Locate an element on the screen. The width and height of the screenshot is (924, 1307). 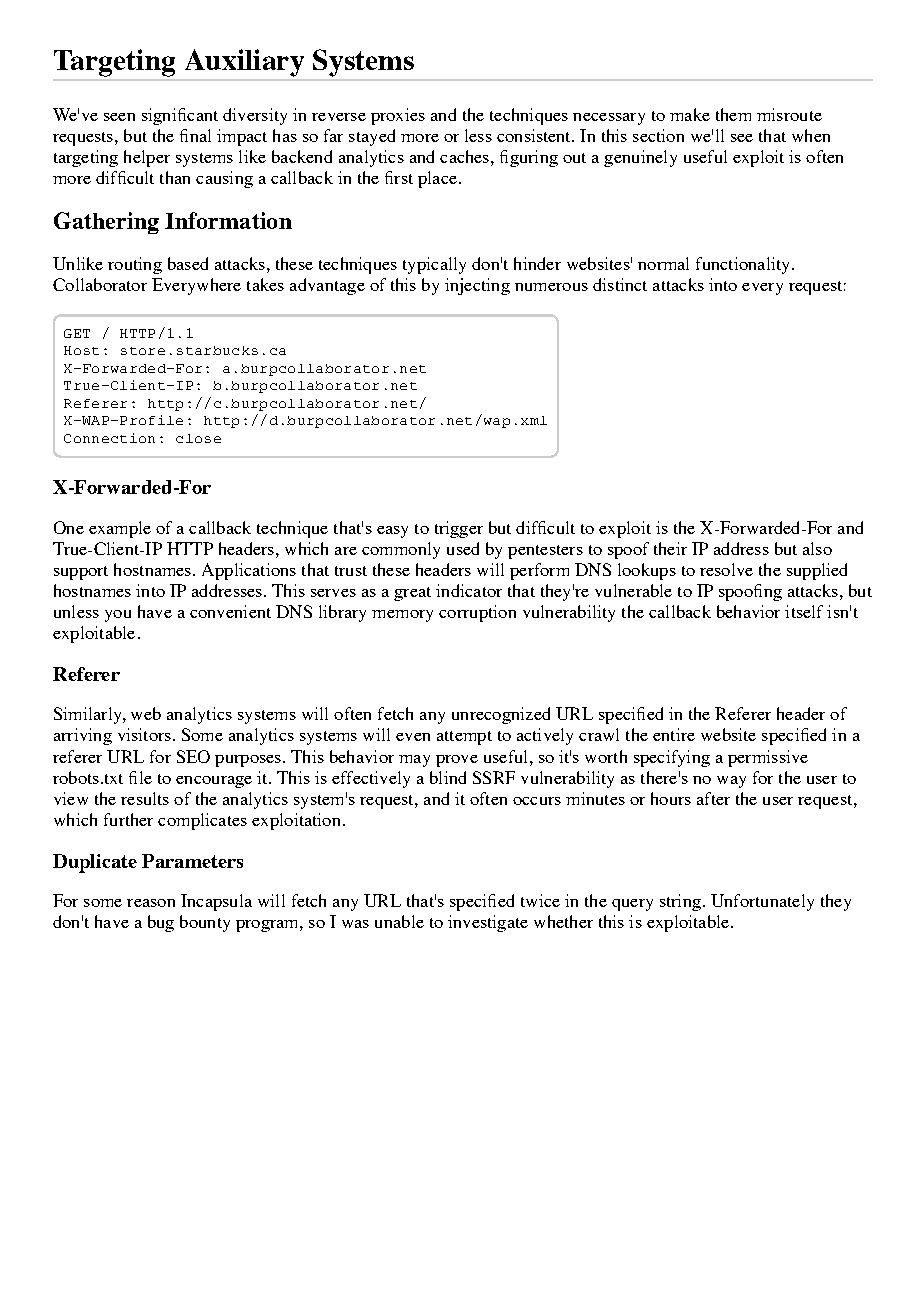
corruption is located at coordinates (477, 613).
